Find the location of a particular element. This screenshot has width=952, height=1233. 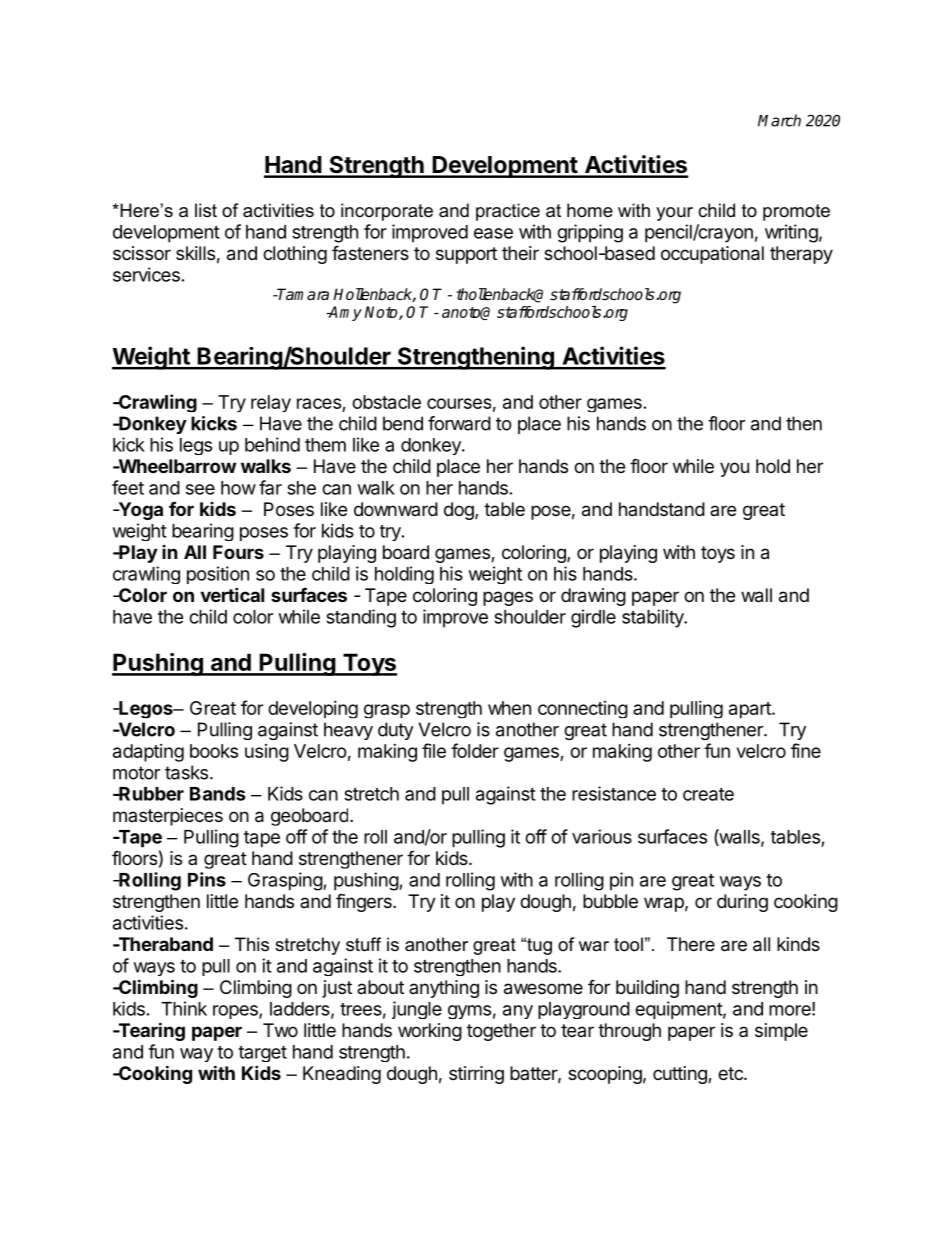

target is located at coordinates (262, 1054).
